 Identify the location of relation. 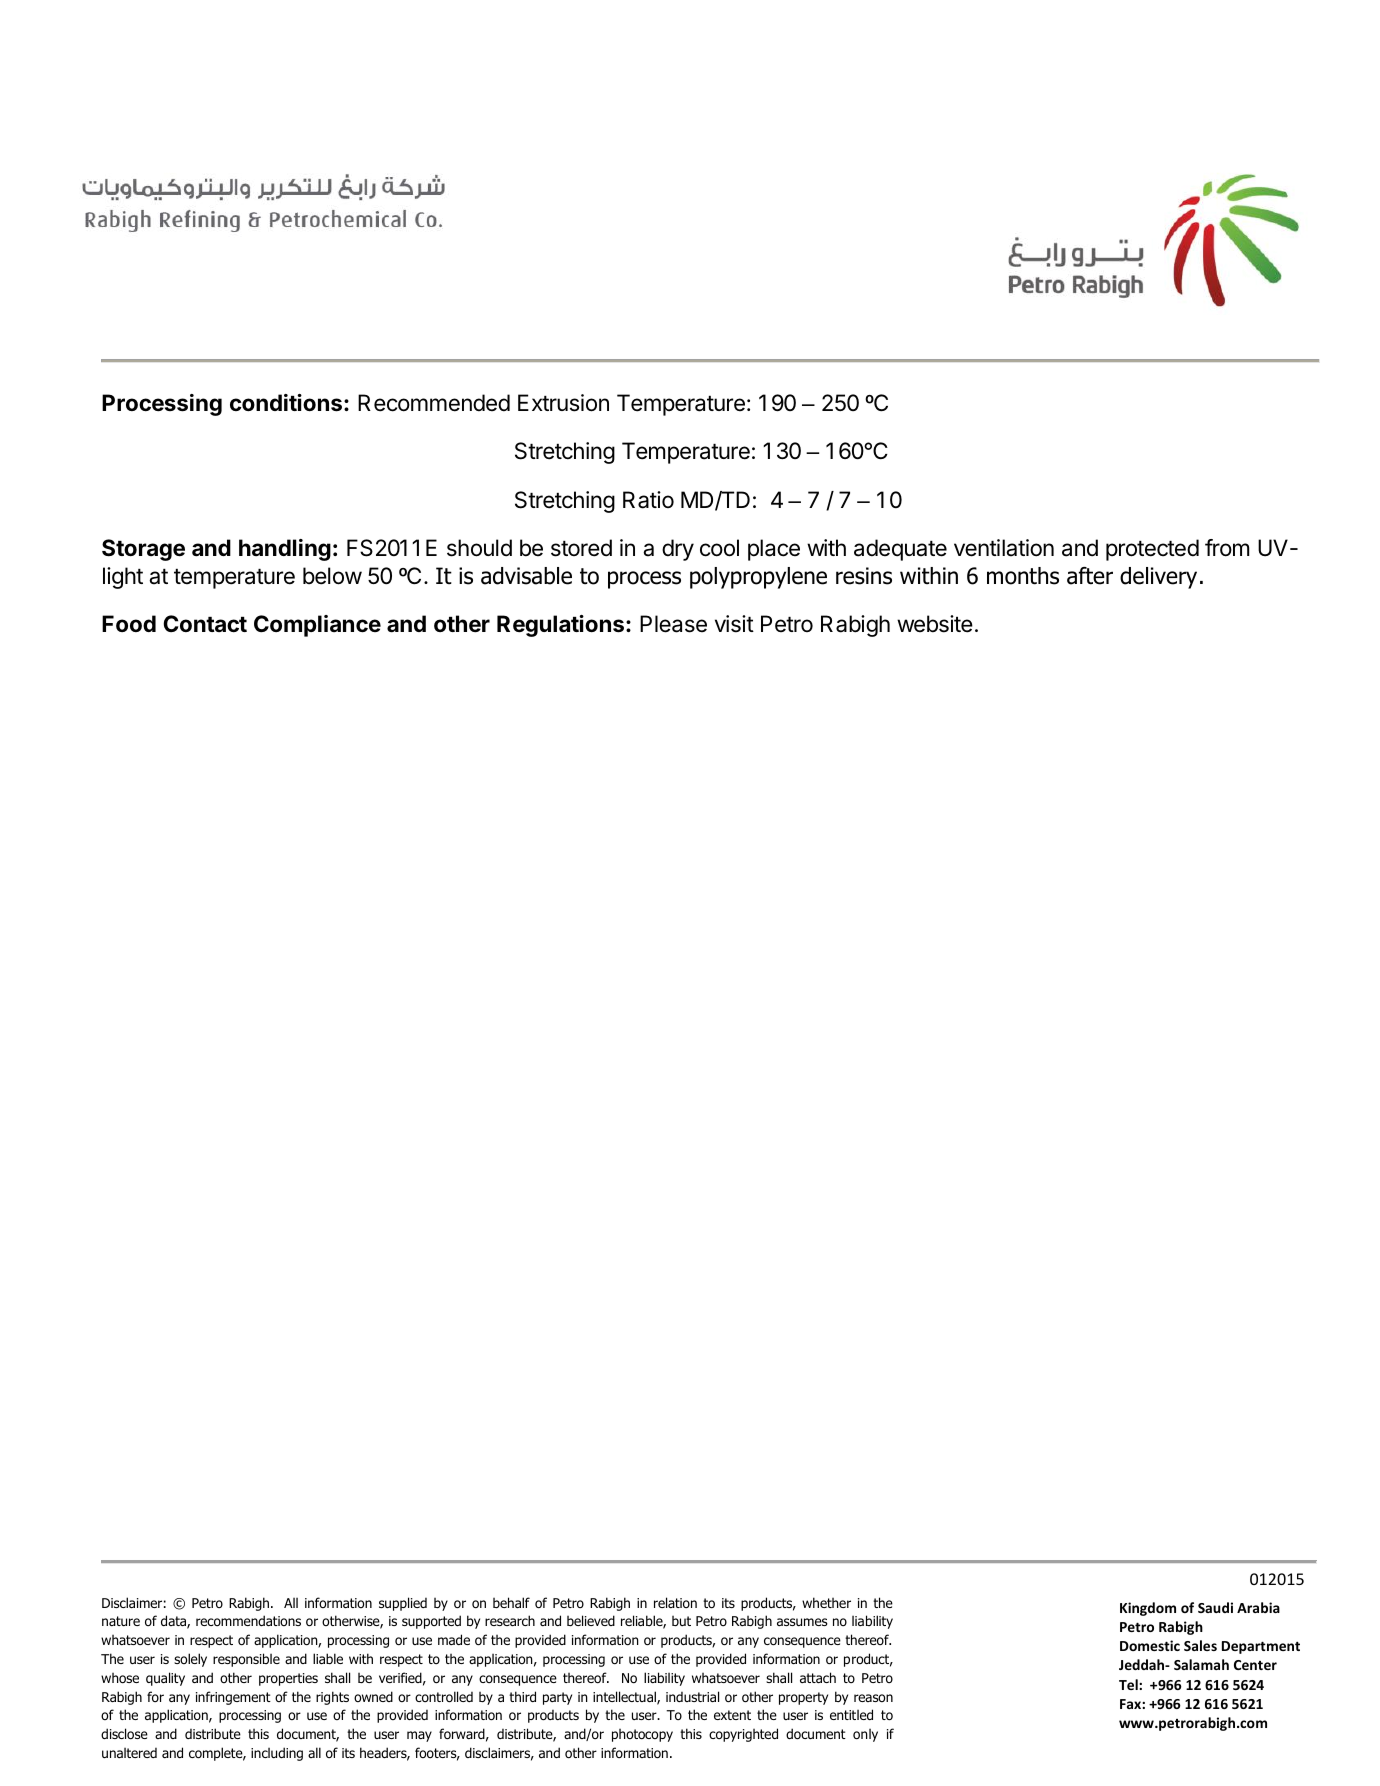
(675, 1602).
